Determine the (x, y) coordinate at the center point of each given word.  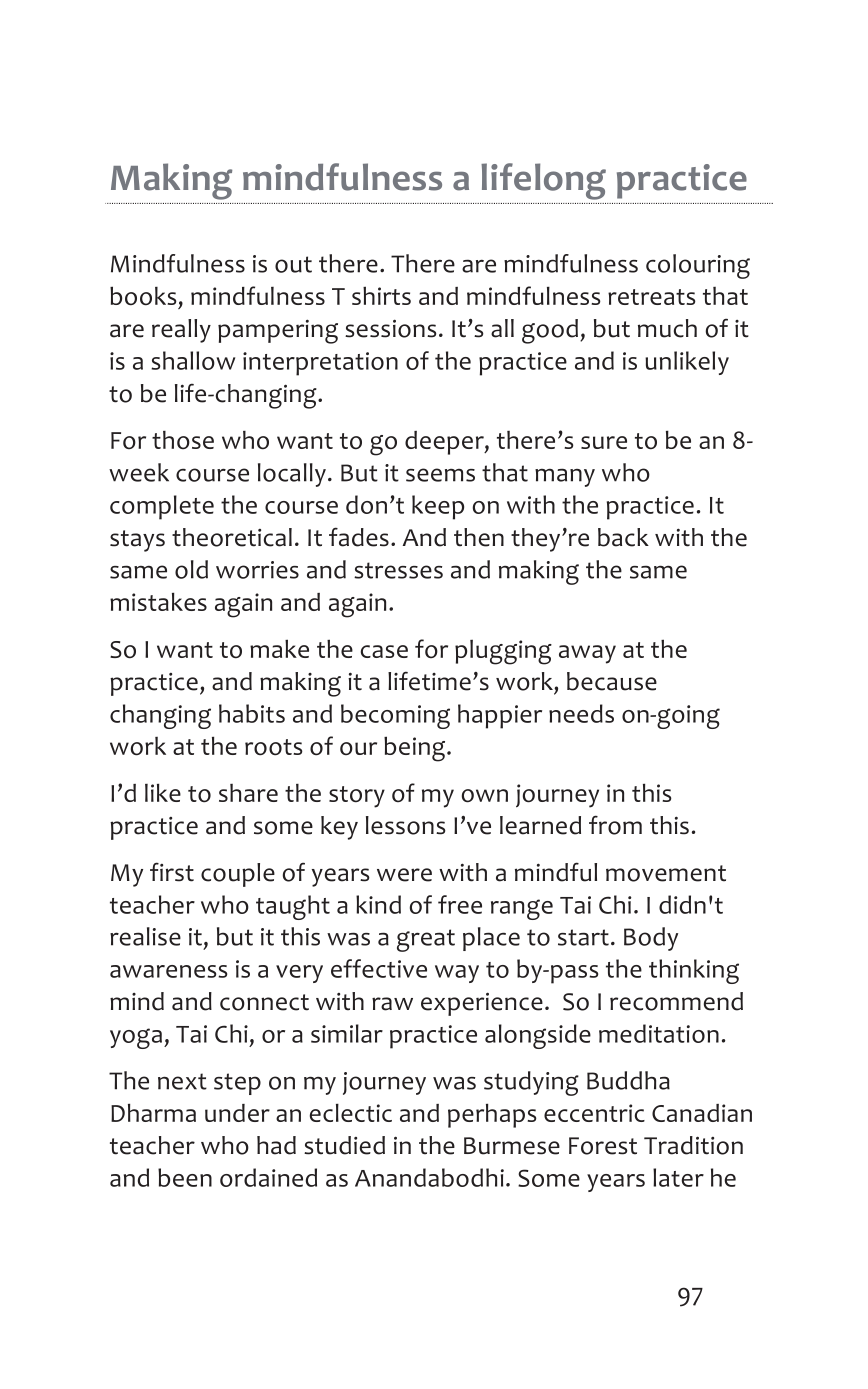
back (623, 537)
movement (666, 873)
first (172, 872)
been (185, 1177)
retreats (652, 297)
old (191, 569)
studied (344, 1145)
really (181, 331)
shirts (381, 295)
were (404, 875)
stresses (398, 570)
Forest (603, 1146)
